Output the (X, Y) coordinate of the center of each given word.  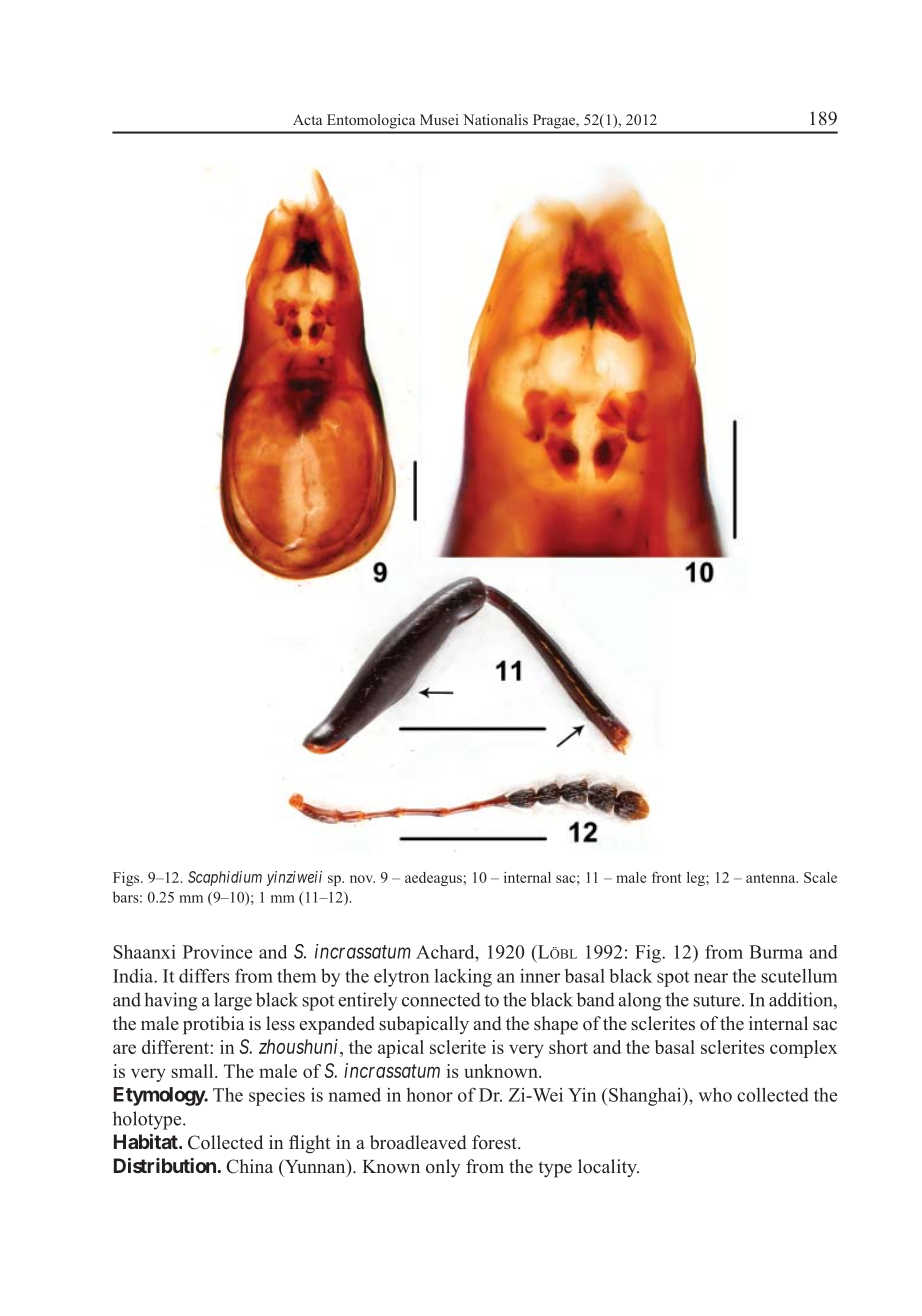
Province (217, 952)
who (715, 1095)
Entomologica (371, 121)
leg (697, 879)
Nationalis (495, 119)
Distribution (166, 1165)
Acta (307, 119)
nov (362, 879)
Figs (127, 879)
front (667, 877)
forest (495, 1142)
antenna (772, 878)
